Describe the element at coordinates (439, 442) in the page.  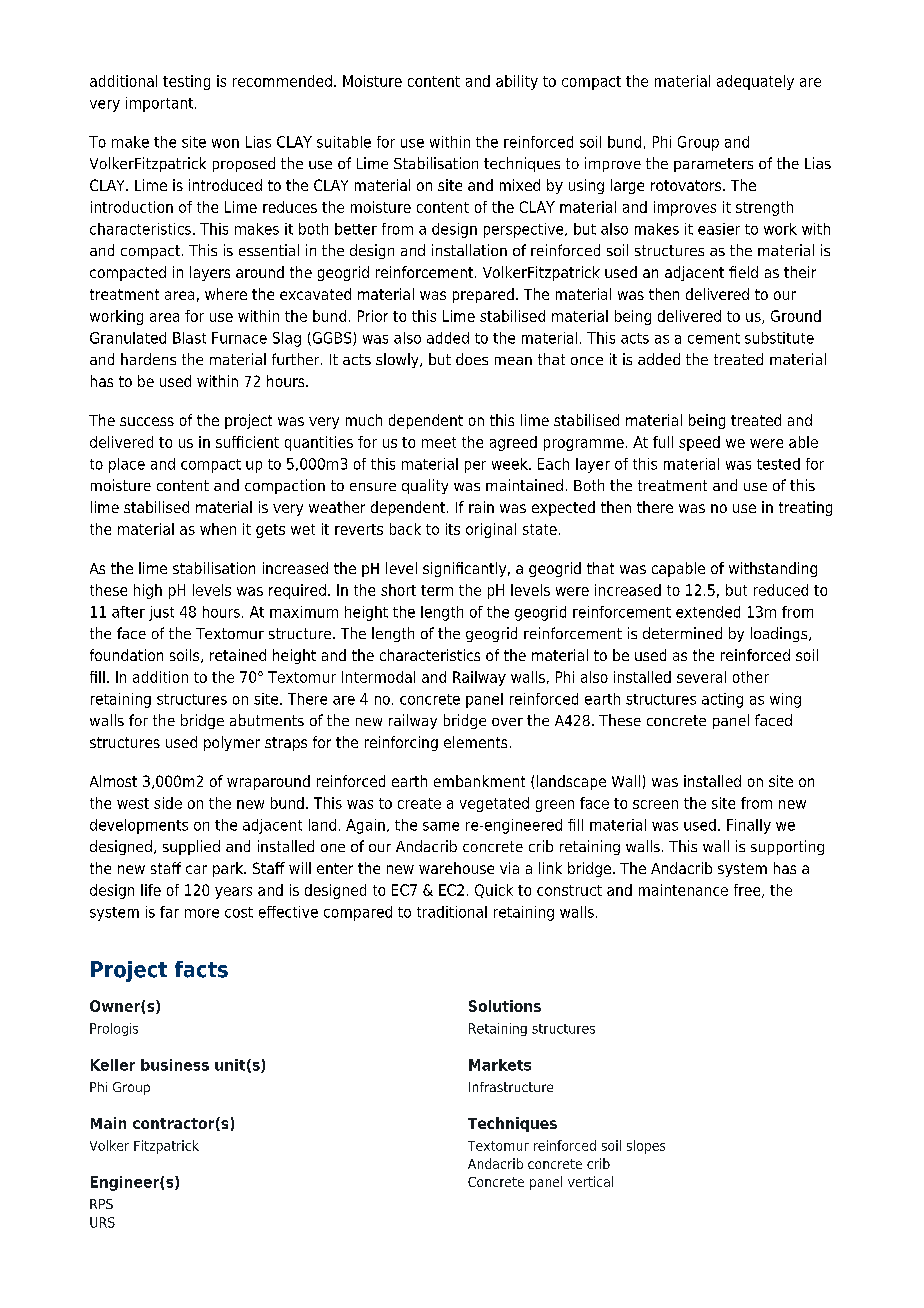
I see `meet` at that location.
